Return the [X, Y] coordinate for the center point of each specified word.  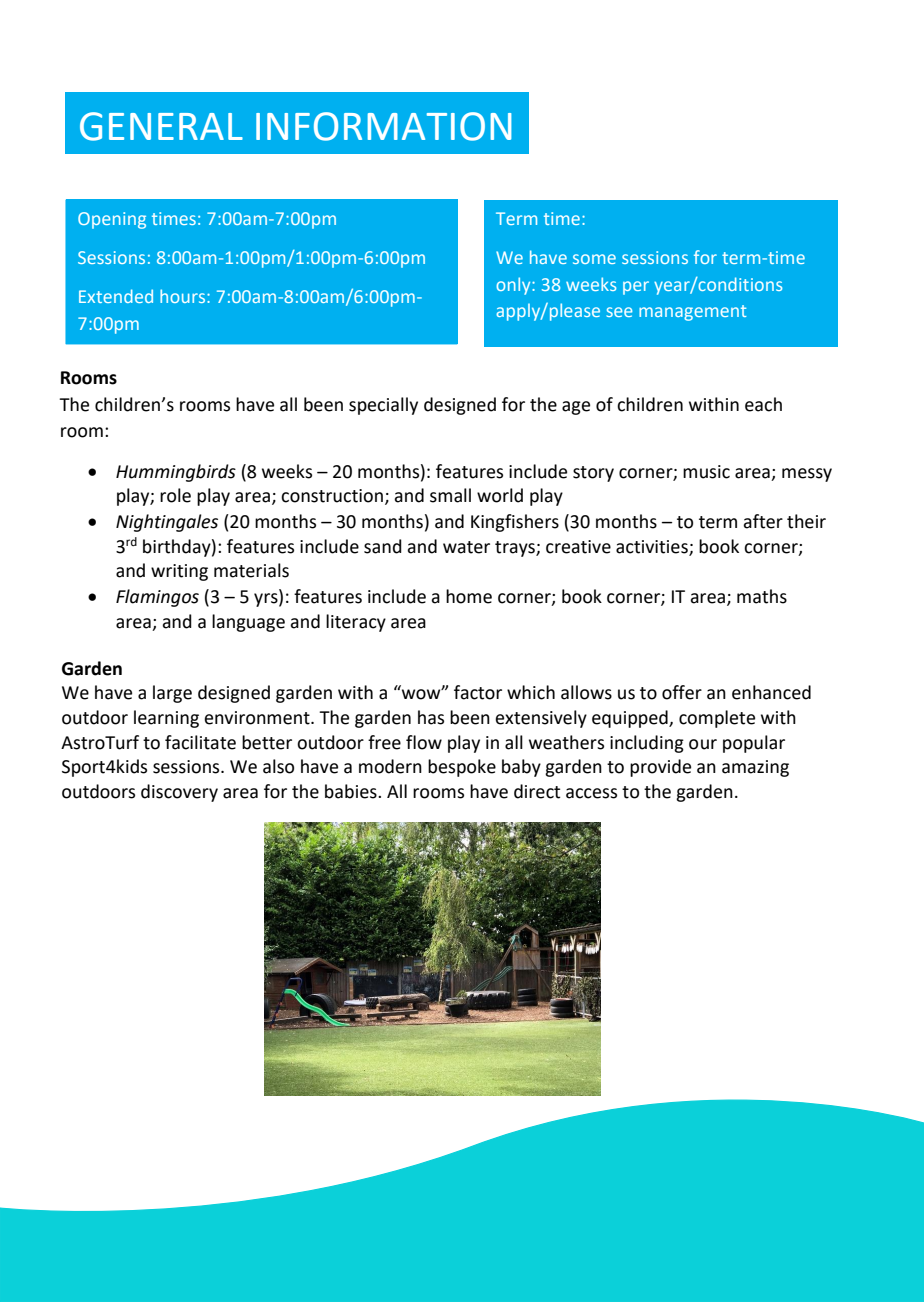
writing [179, 572]
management [693, 313]
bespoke [462, 768]
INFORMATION [383, 126]
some [594, 259]
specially [383, 406]
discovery [179, 793]
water [466, 547]
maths [762, 596]
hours [184, 296]
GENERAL [161, 126]
